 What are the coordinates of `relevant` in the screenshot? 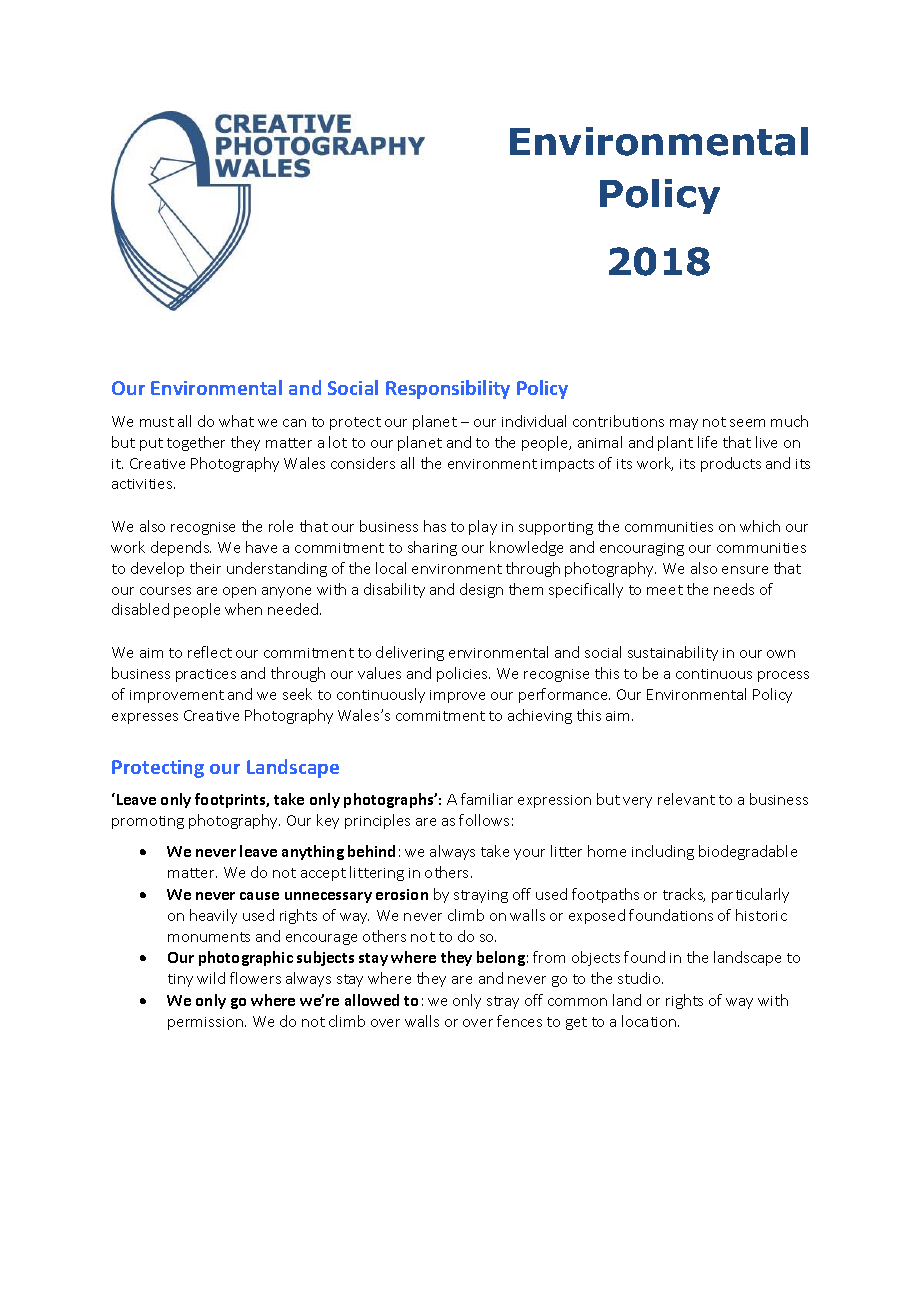 It's located at (686, 799).
